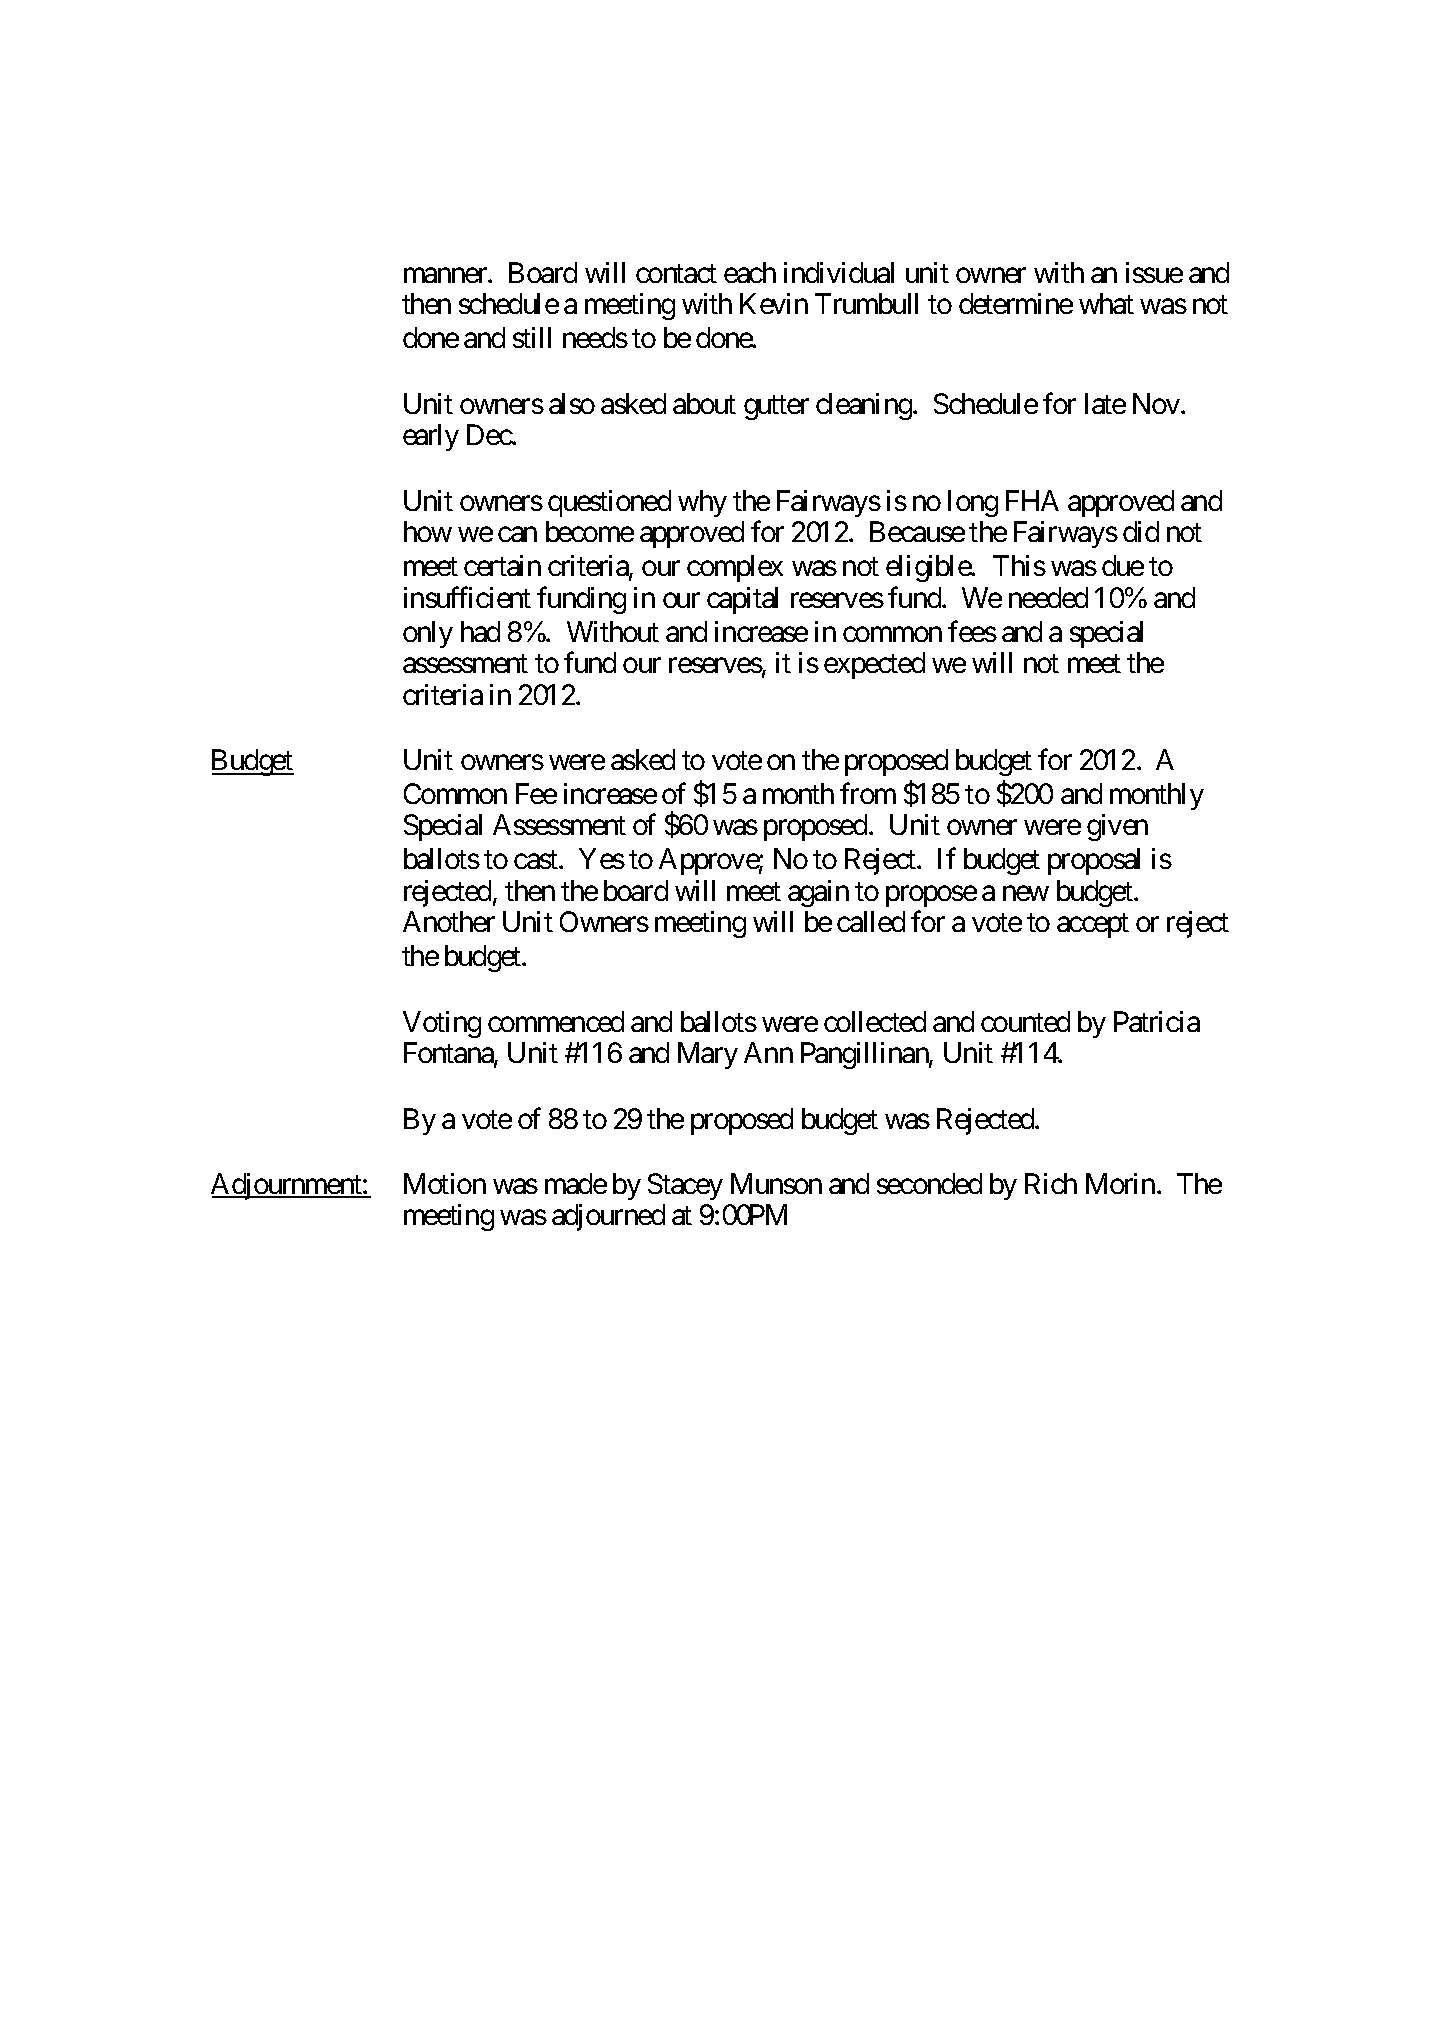 The image size is (1441, 2040). I want to click on commenced, so click(556, 1021).
